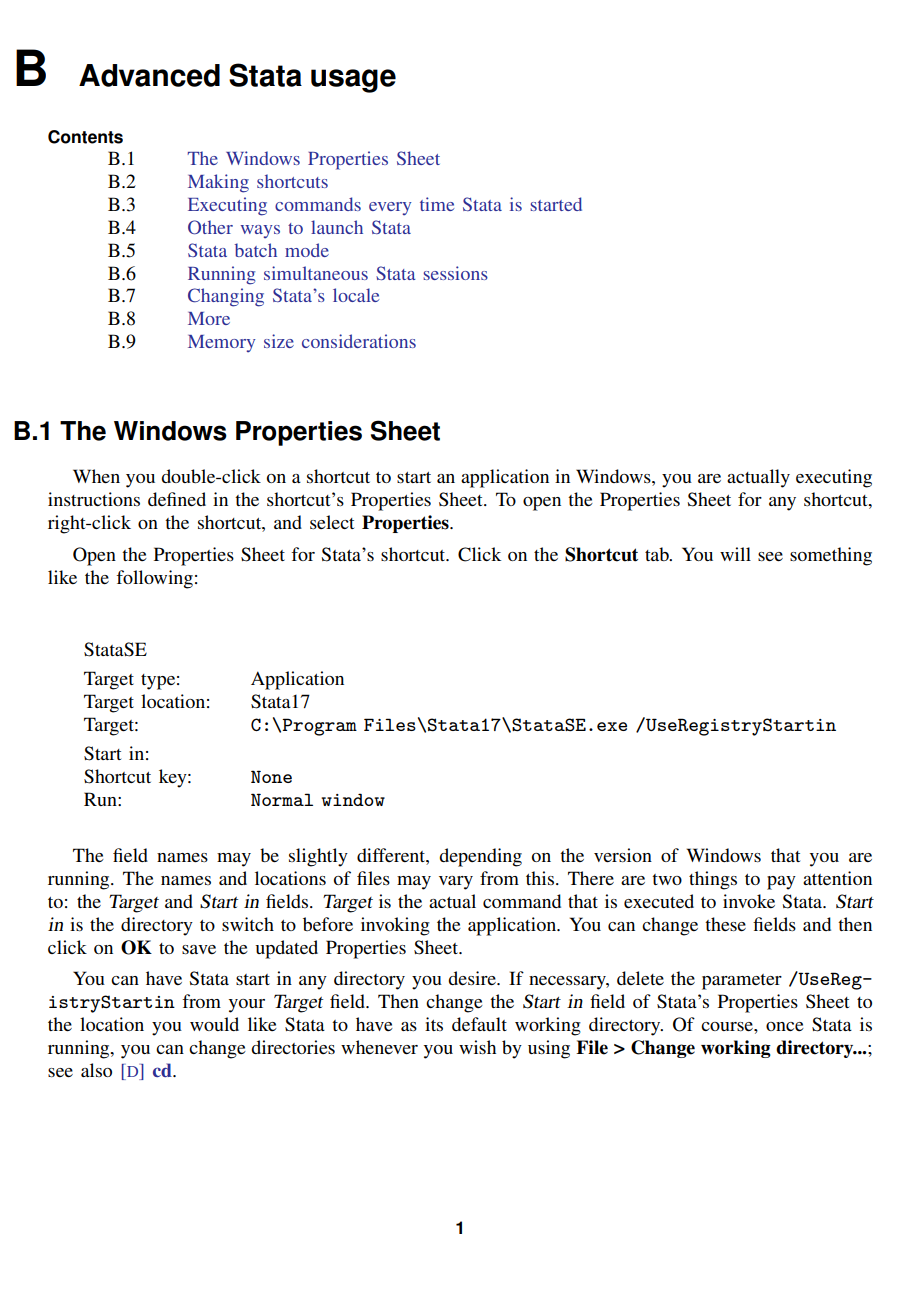  Describe the element at coordinates (437, 204) in the document. I see `time` at that location.
